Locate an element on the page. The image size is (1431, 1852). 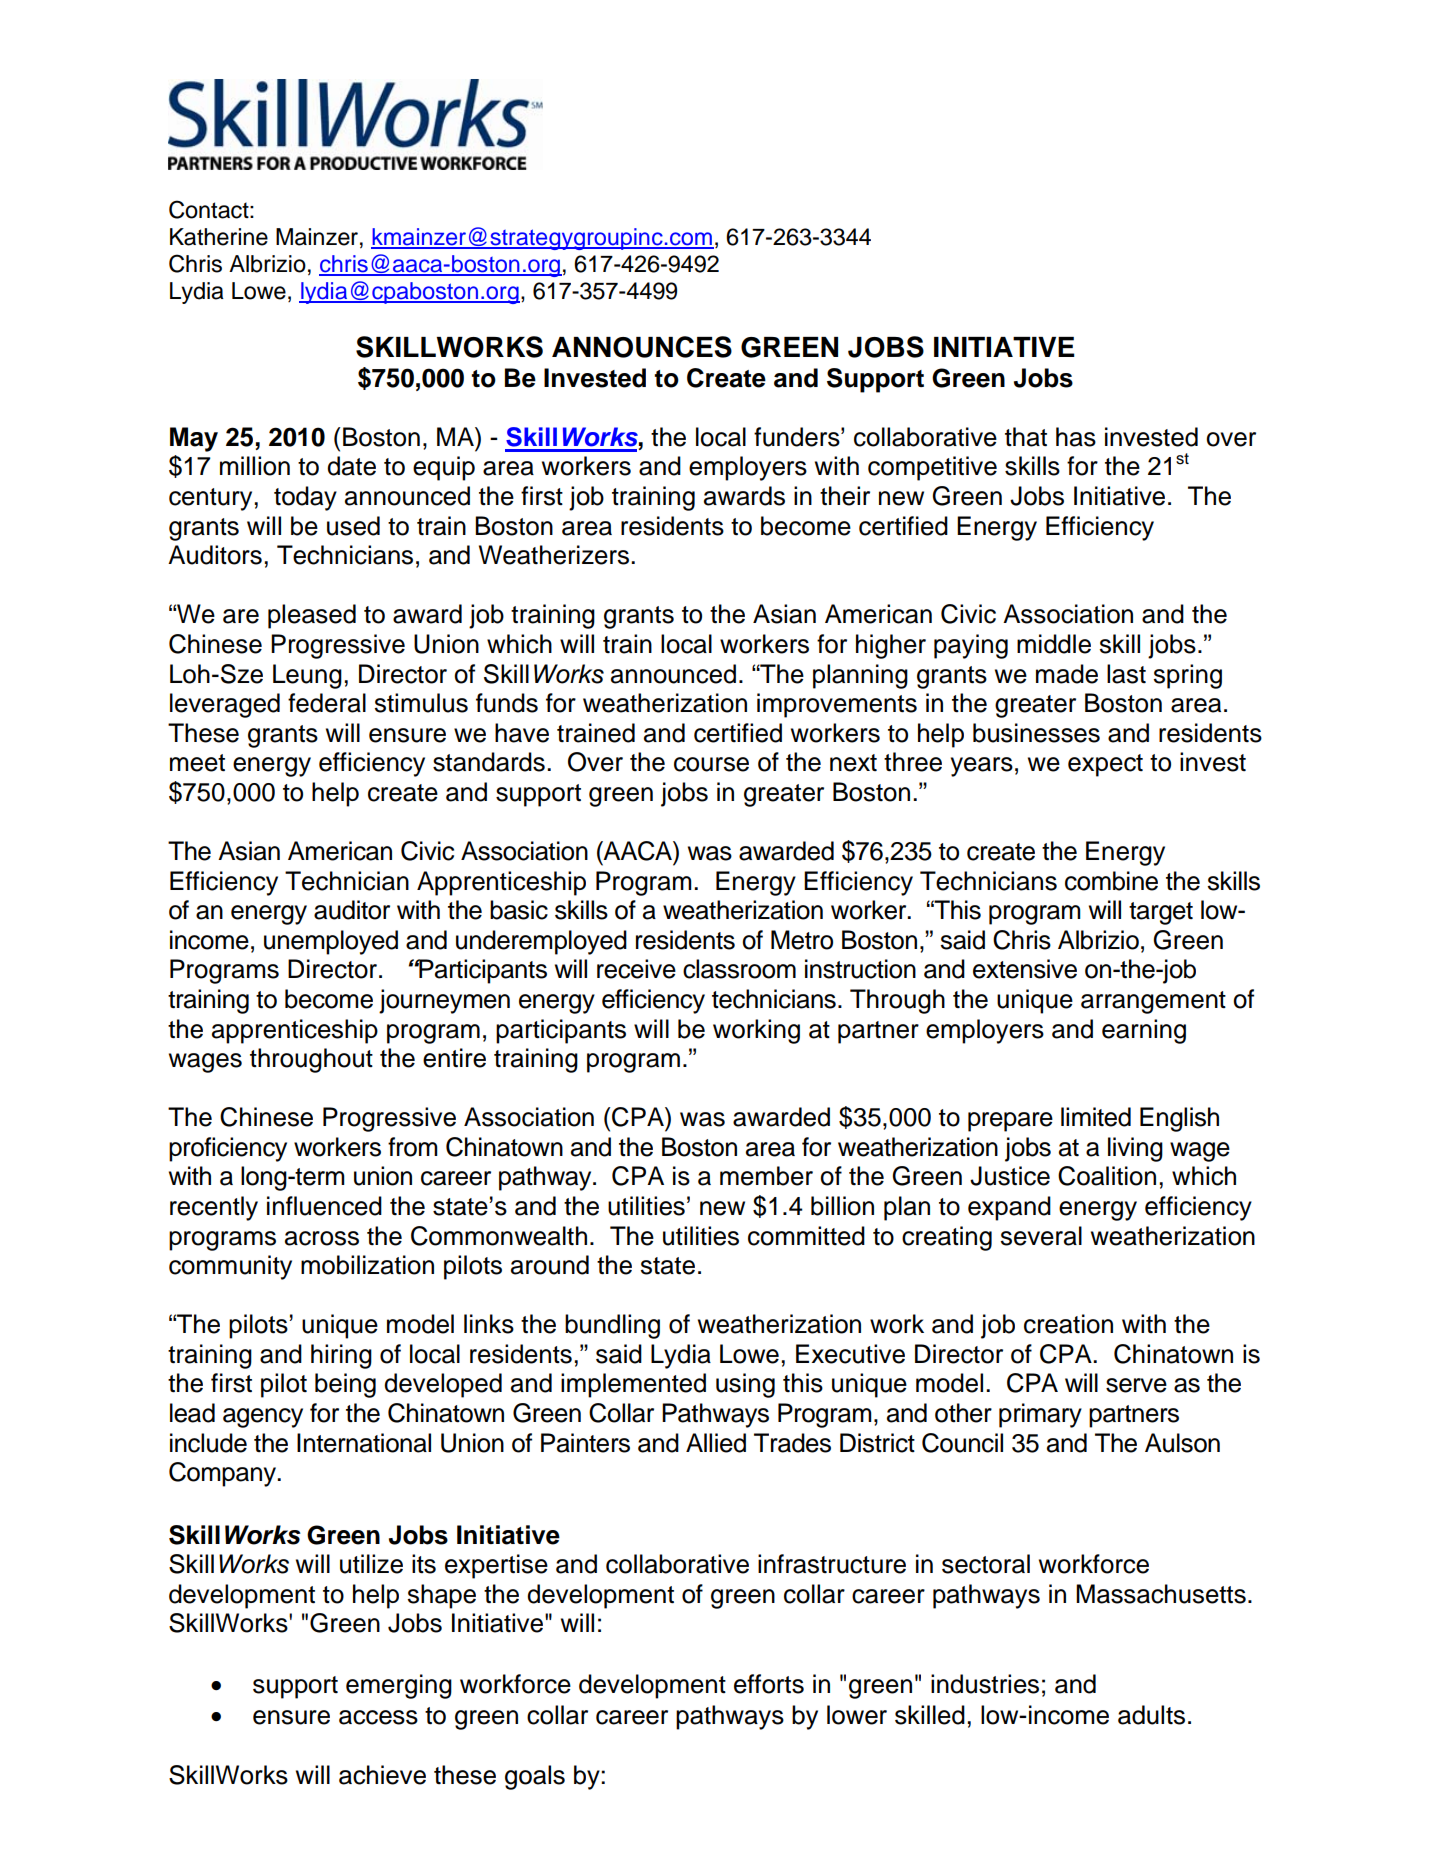
has is located at coordinates (1076, 437).
